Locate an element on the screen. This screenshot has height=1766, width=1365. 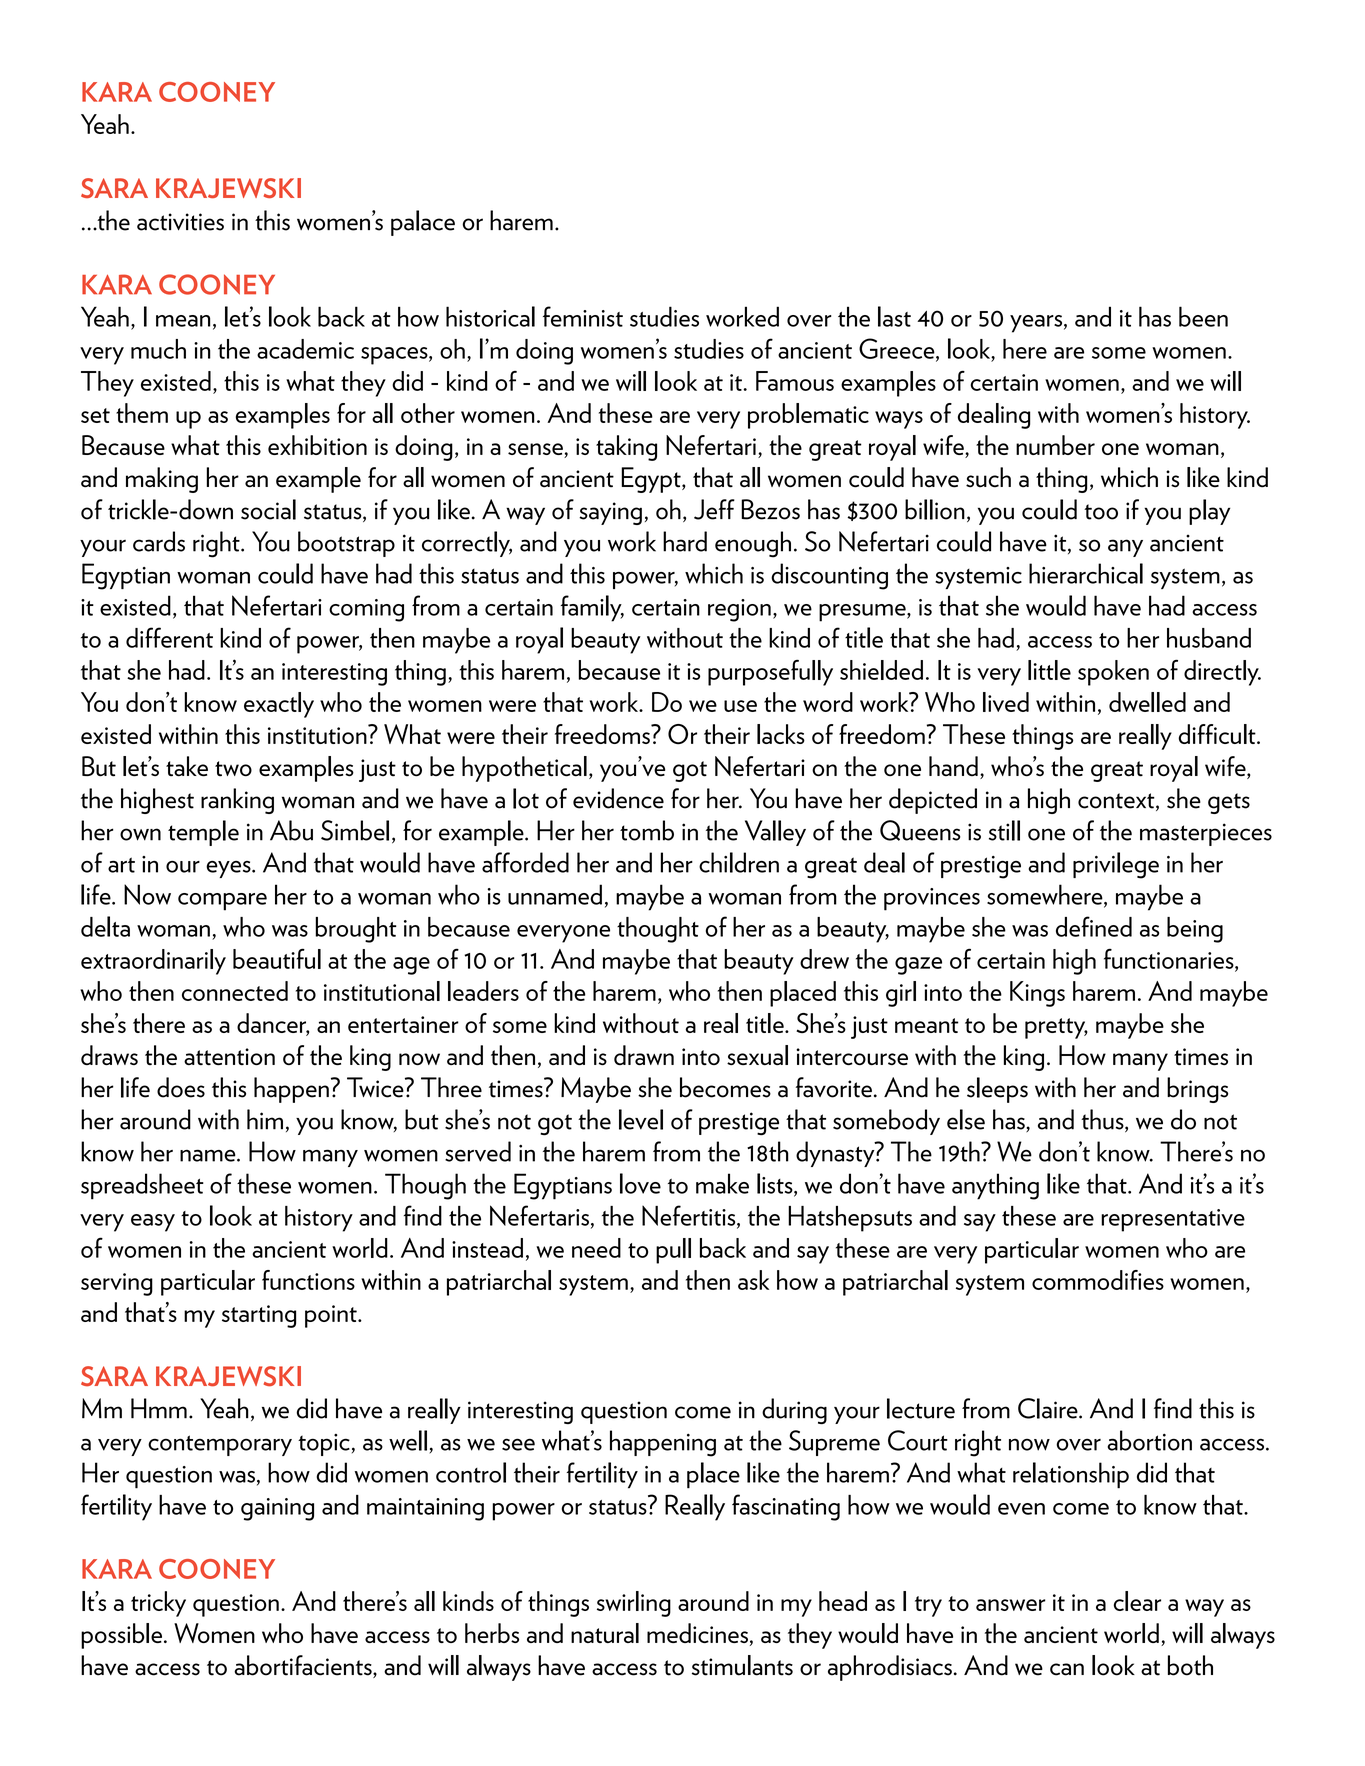
representative is located at coordinates (1173, 1220).
